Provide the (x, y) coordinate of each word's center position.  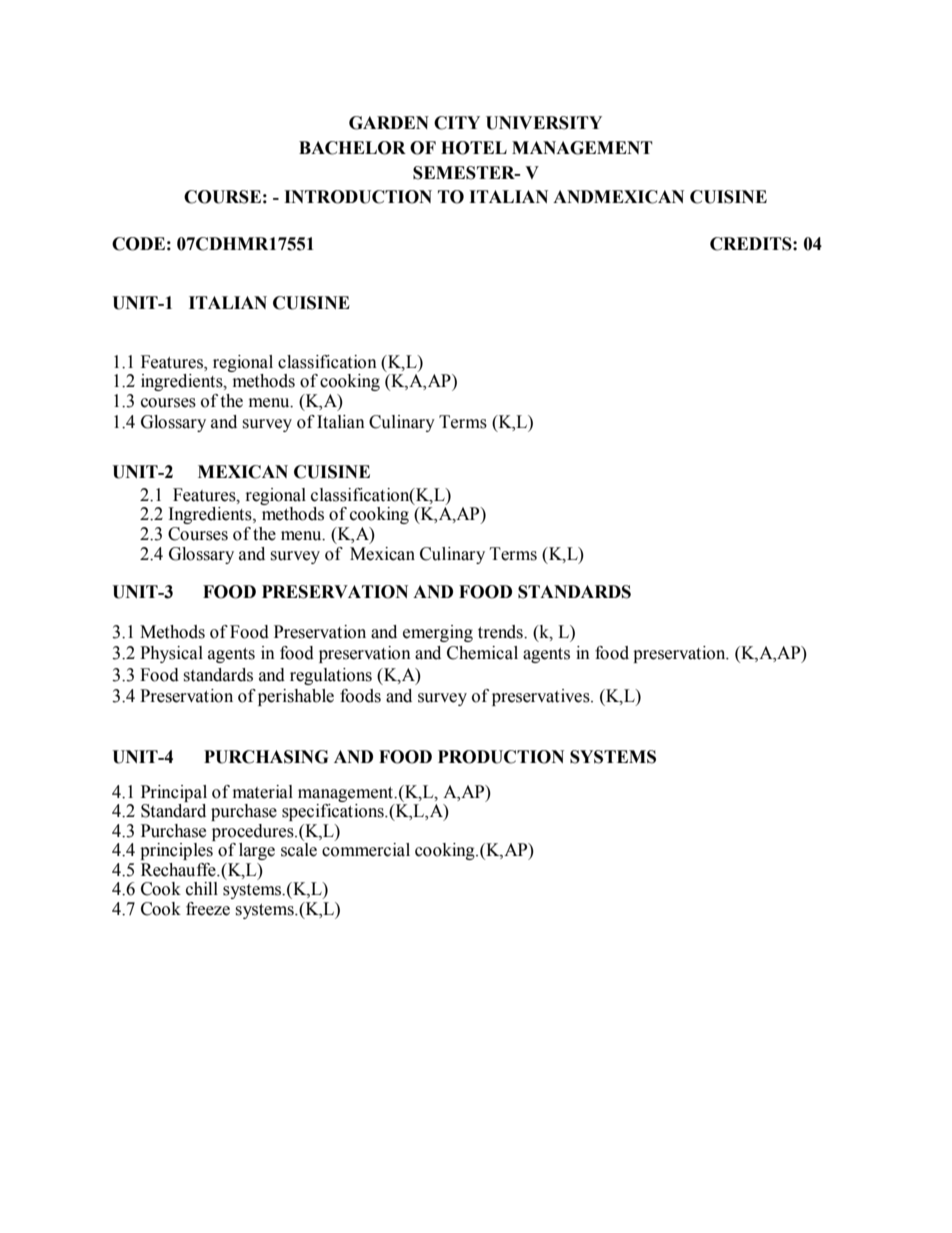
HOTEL (474, 148)
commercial (366, 850)
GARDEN (389, 123)
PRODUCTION (501, 757)
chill (202, 889)
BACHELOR (352, 148)
